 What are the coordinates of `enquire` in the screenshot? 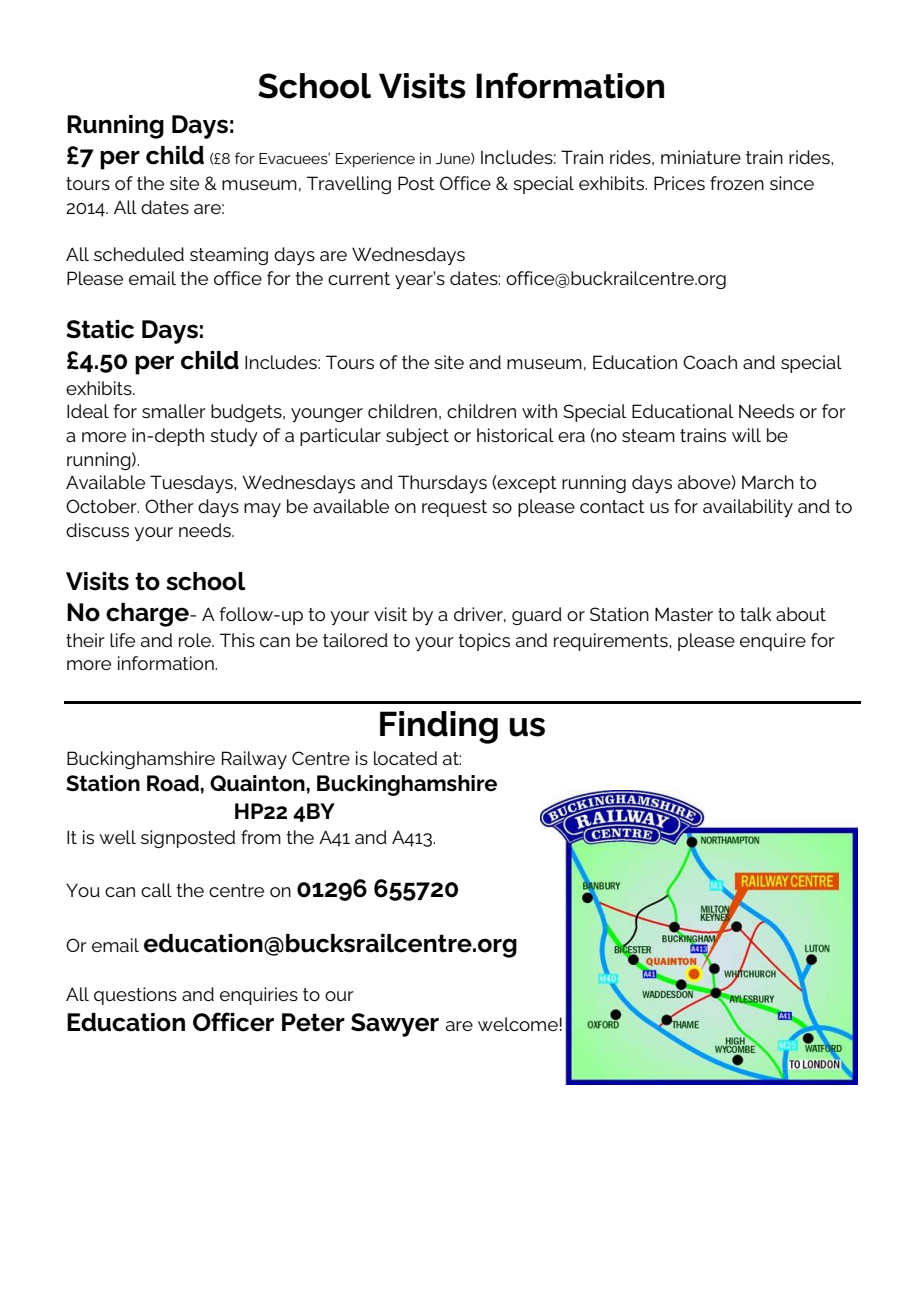 It's located at (773, 642).
